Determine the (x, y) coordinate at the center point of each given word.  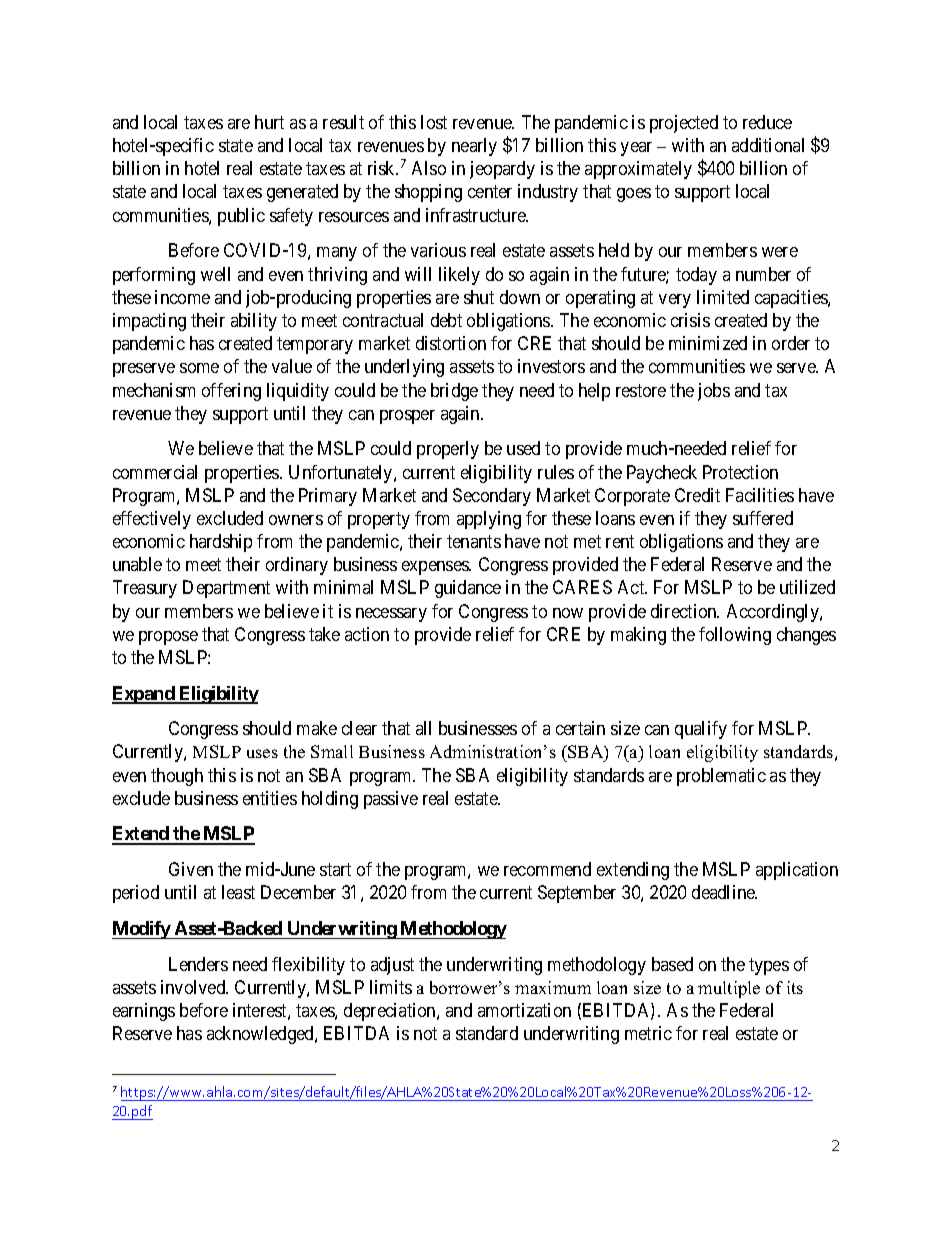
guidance (468, 589)
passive (391, 800)
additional (768, 145)
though (177, 777)
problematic (721, 777)
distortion (451, 343)
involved (194, 987)
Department (226, 589)
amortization (524, 1010)
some (199, 368)
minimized (708, 343)
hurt (269, 122)
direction (685, 611)
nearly (474, 147)
